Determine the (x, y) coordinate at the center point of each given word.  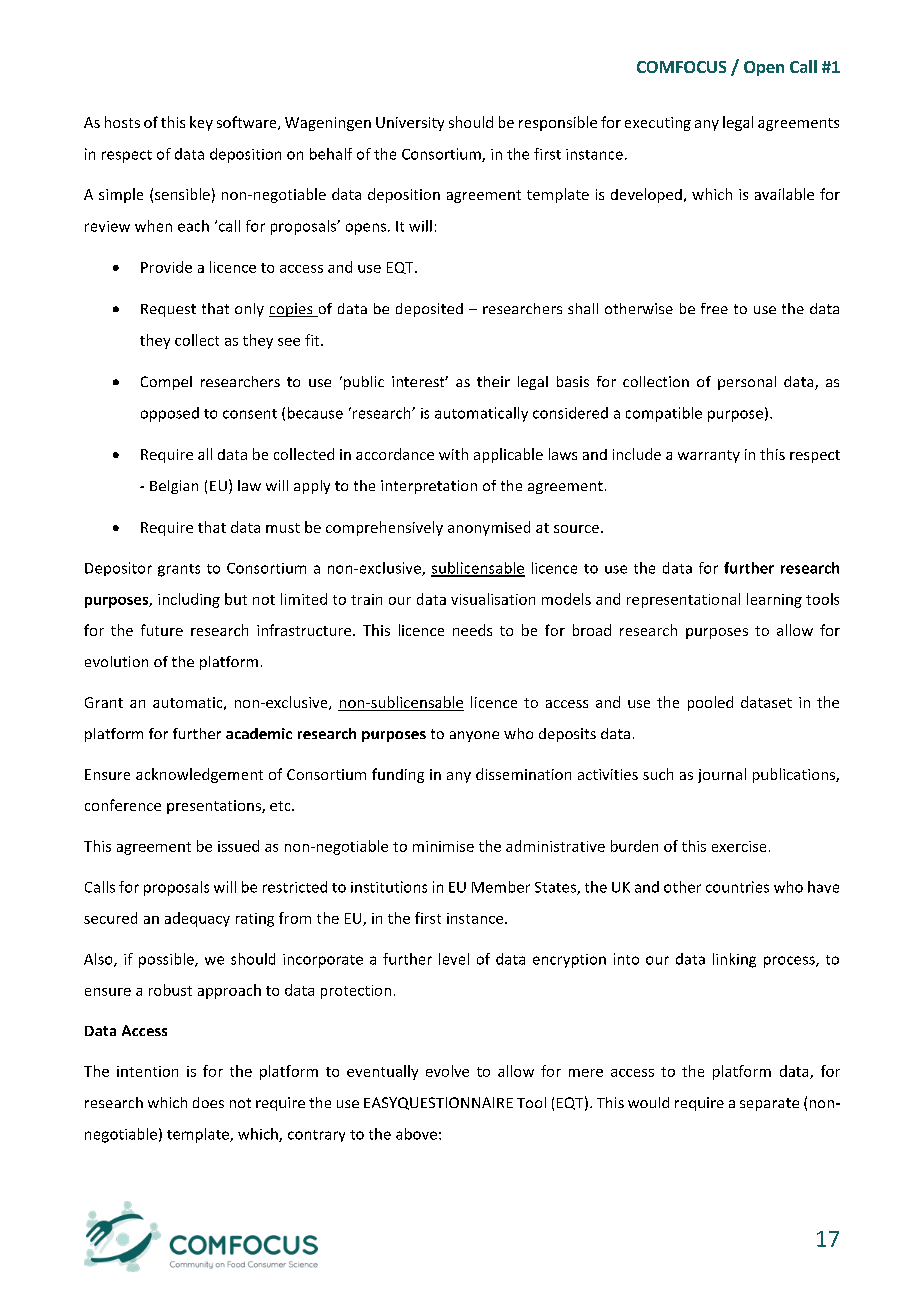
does (208, 1102)
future (162, 630)
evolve (447, 1071)
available (784, 194)
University (410, 124)
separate (769, 1104)
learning (774, 600)
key (201, 123)
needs (472, 630)
